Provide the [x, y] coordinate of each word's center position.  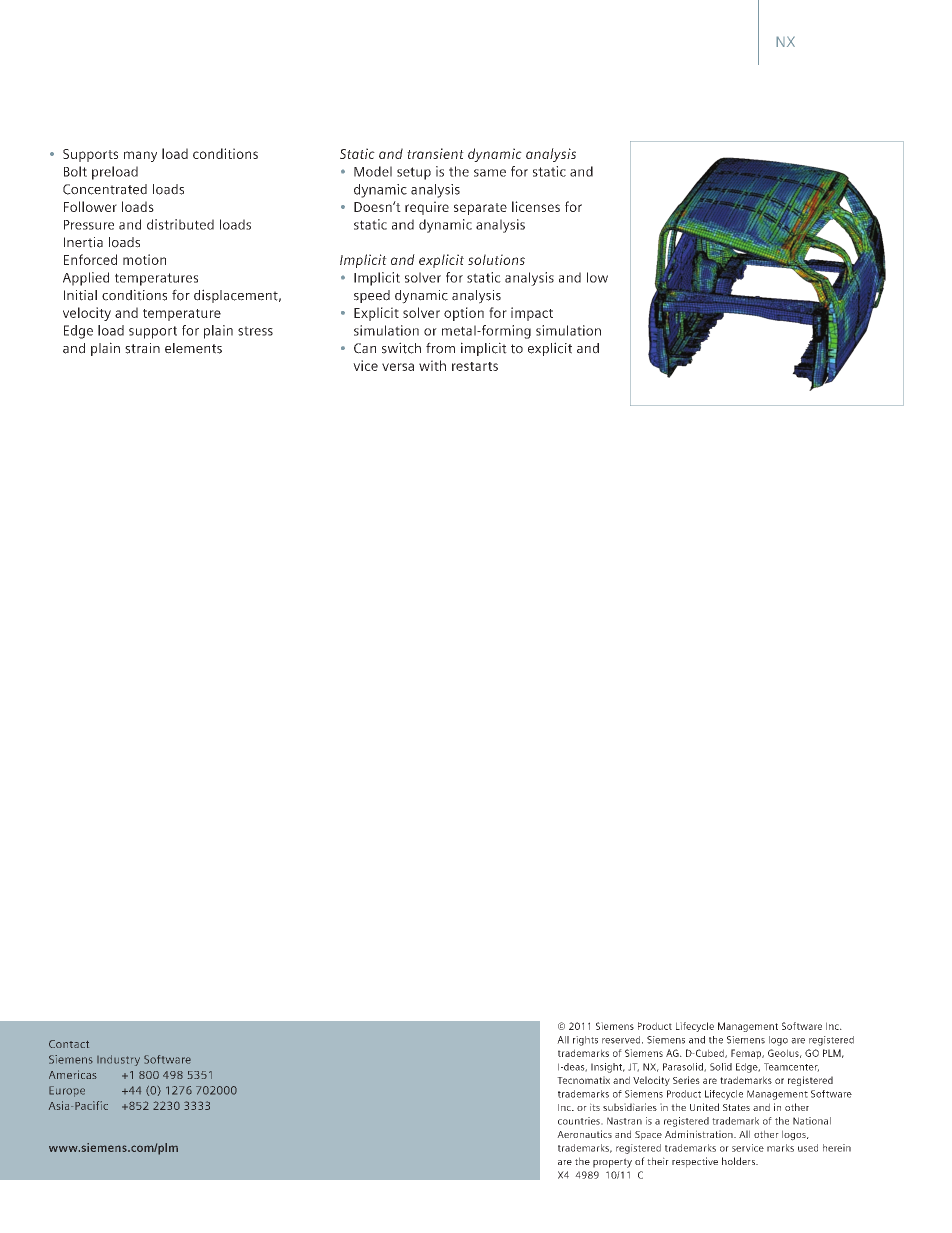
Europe [67, 1091]
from [440, 348]
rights [585, 1041]
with [432, 365]
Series [686, 1080]
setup [414, 173]
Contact [69, 1044]
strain [142, 348]
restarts [475, 366]
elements [193, 348]
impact [532, 314]
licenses [536, 206]
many [140, 156]
